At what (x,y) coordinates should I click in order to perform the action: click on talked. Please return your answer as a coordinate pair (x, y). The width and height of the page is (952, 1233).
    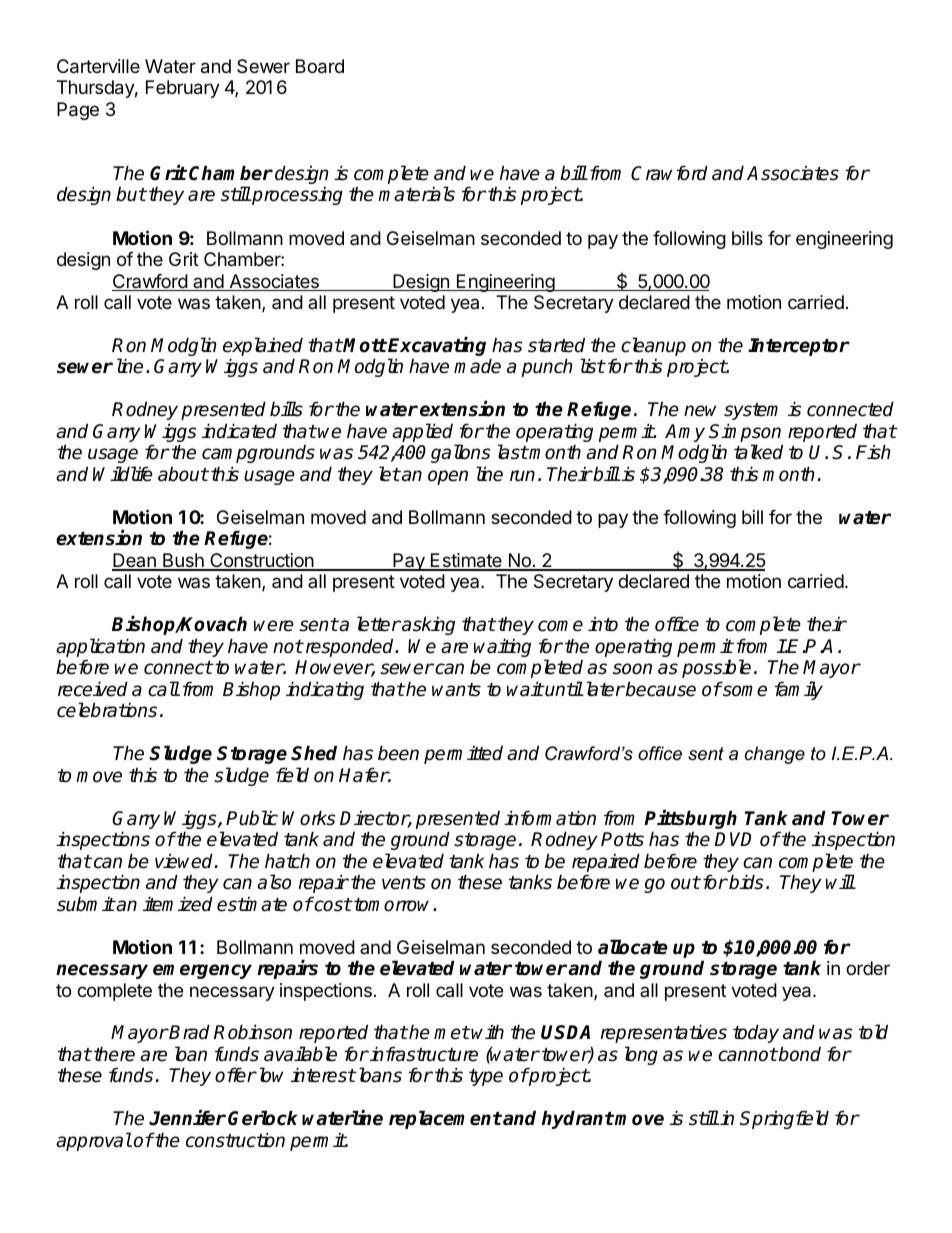
    Looking at the image, I should click on (758, 452).
